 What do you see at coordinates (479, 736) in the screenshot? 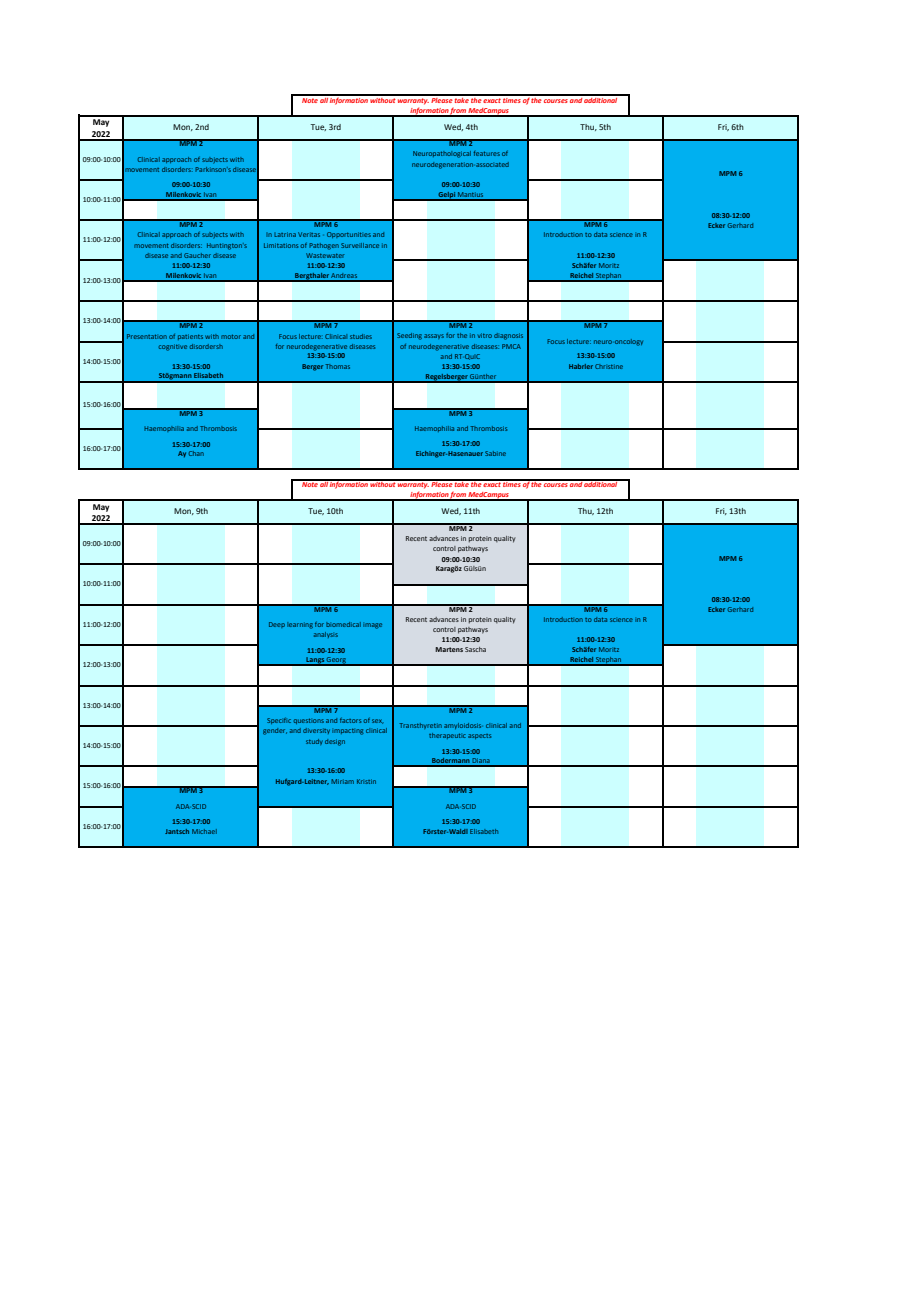
I see `aspects` at bounding box center [479, 736].
